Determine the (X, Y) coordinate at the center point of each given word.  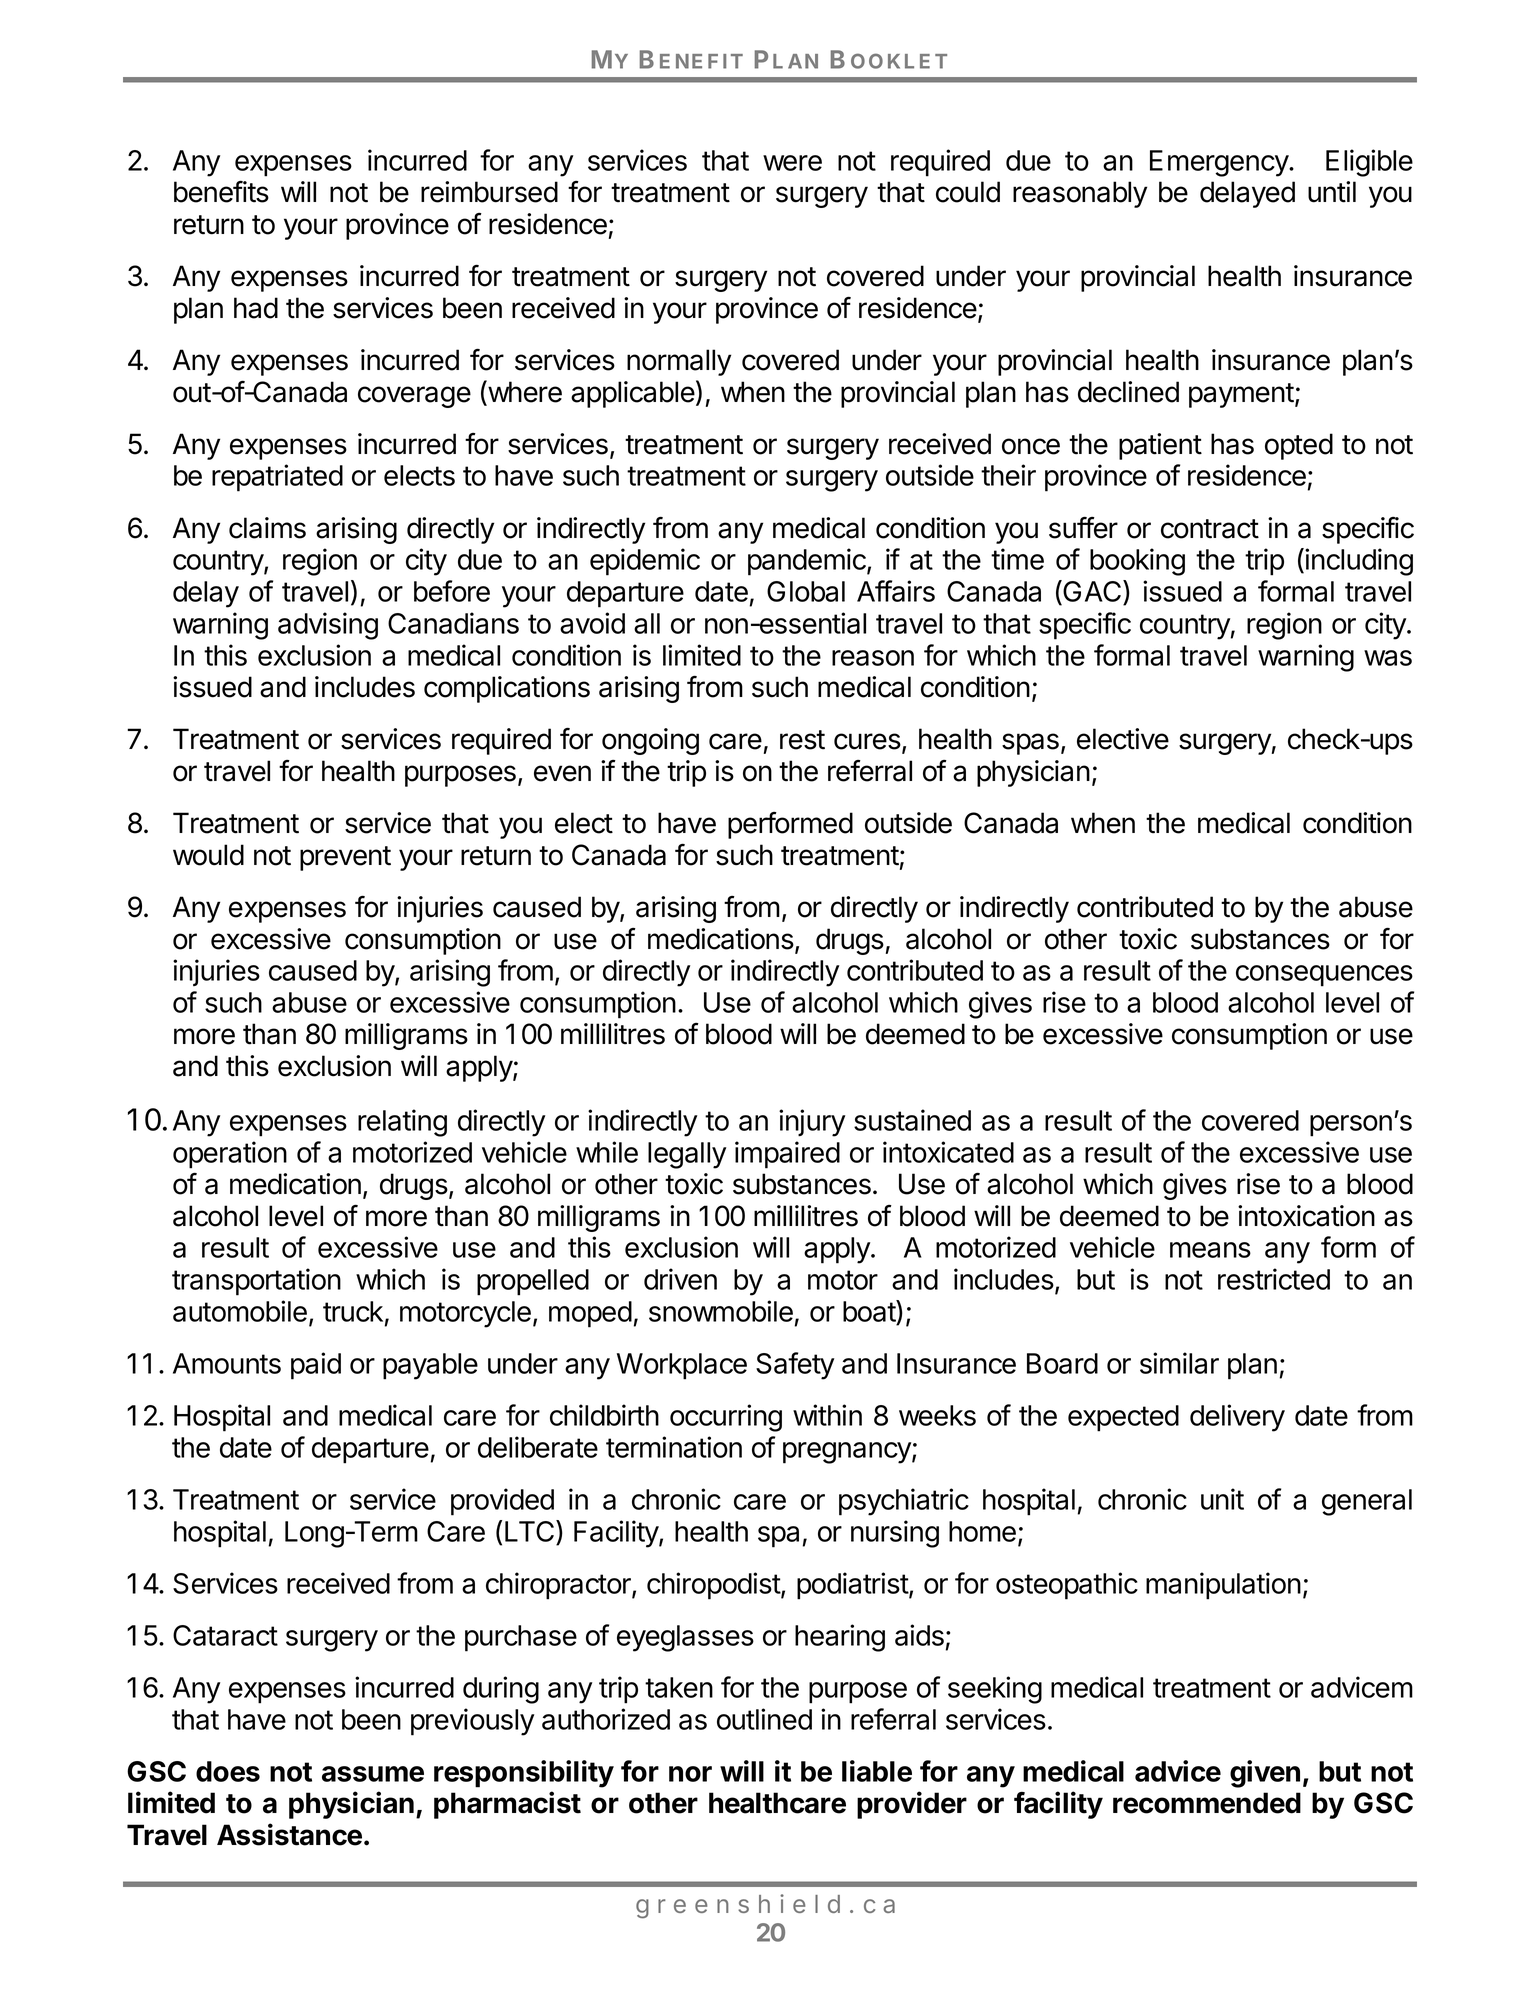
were (792, 163)
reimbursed (489, 192)
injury (812, 1123)
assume (373, 1774)
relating (402, 1123)
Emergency (1220, 163)
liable (877, 1771)
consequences (1324, 976)
